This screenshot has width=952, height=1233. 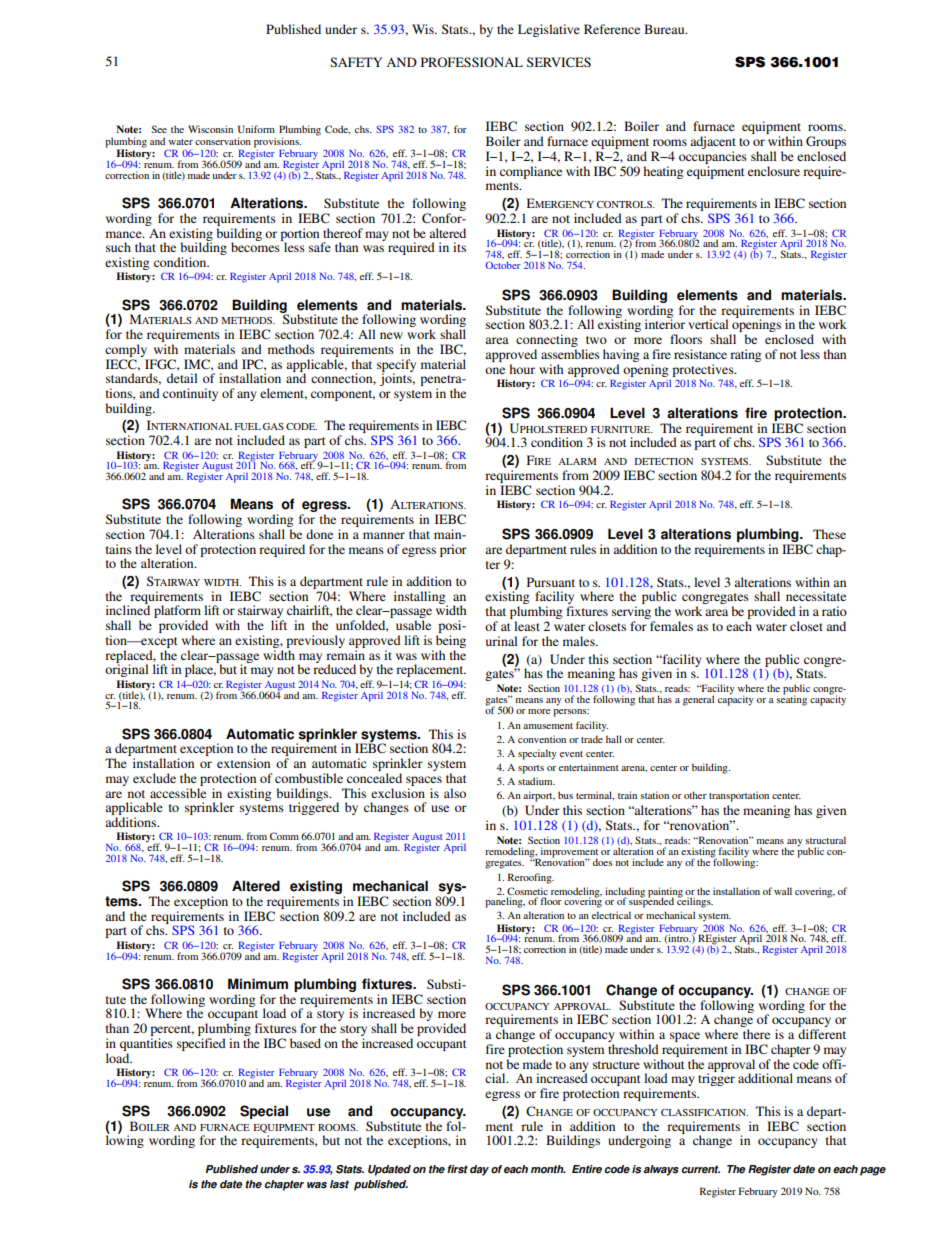 What do you see at coordinates (522, 369) in the screenshot?
I see `hour` at bounding box center [522, 369].
